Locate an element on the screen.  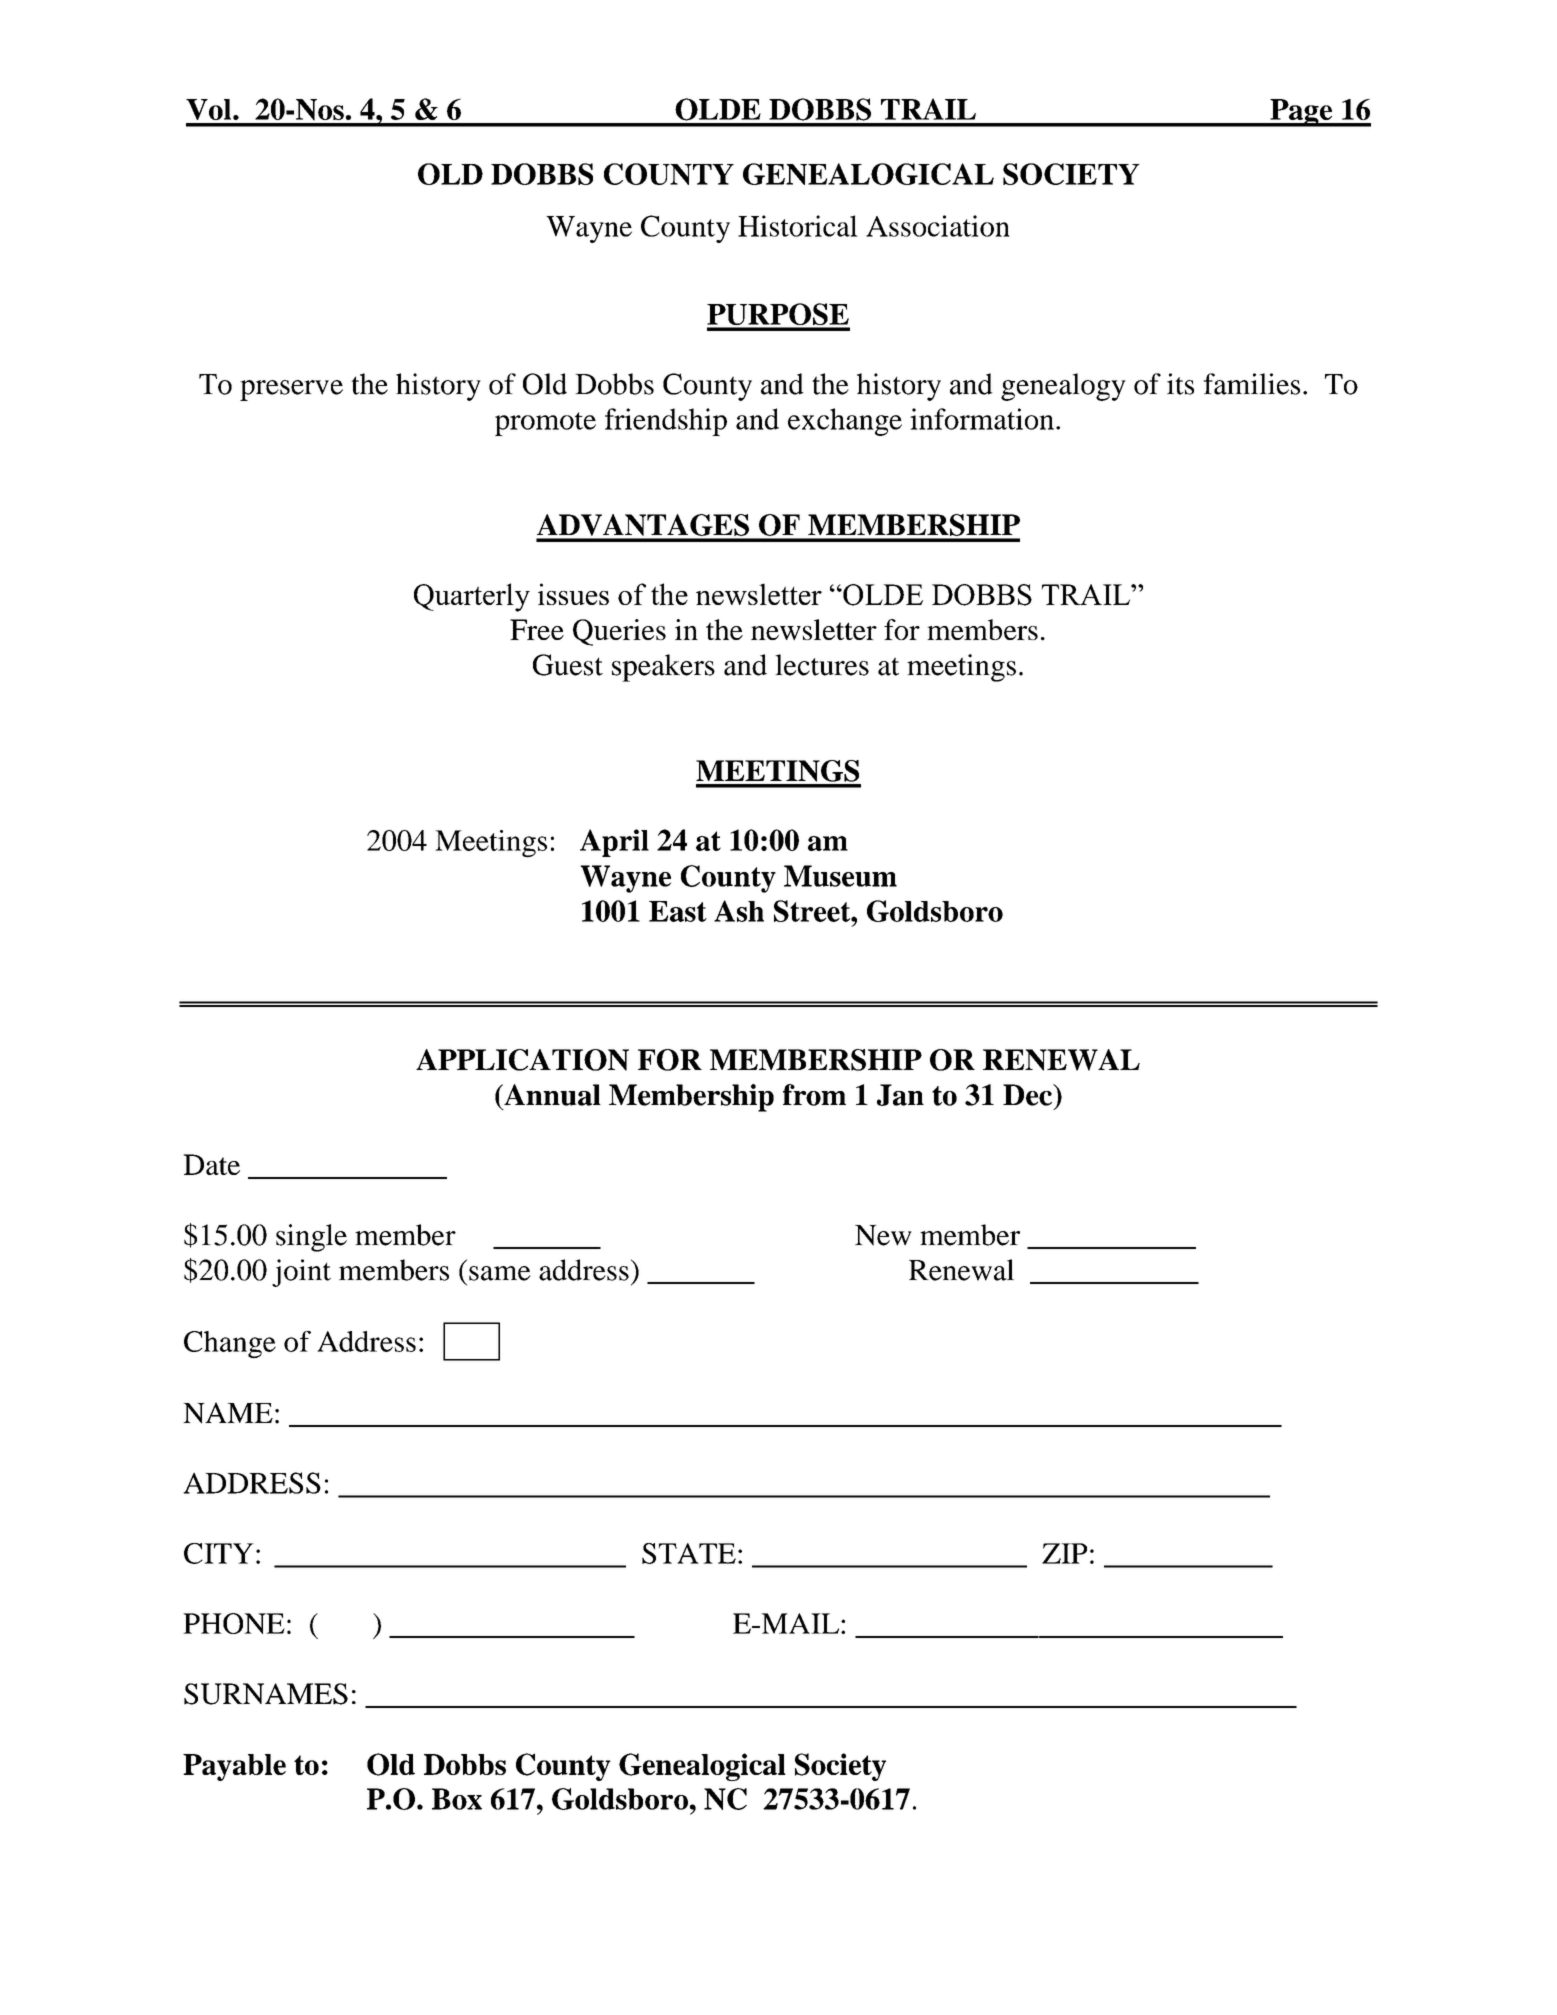
CITY is located at coordinates (219, 1553).
